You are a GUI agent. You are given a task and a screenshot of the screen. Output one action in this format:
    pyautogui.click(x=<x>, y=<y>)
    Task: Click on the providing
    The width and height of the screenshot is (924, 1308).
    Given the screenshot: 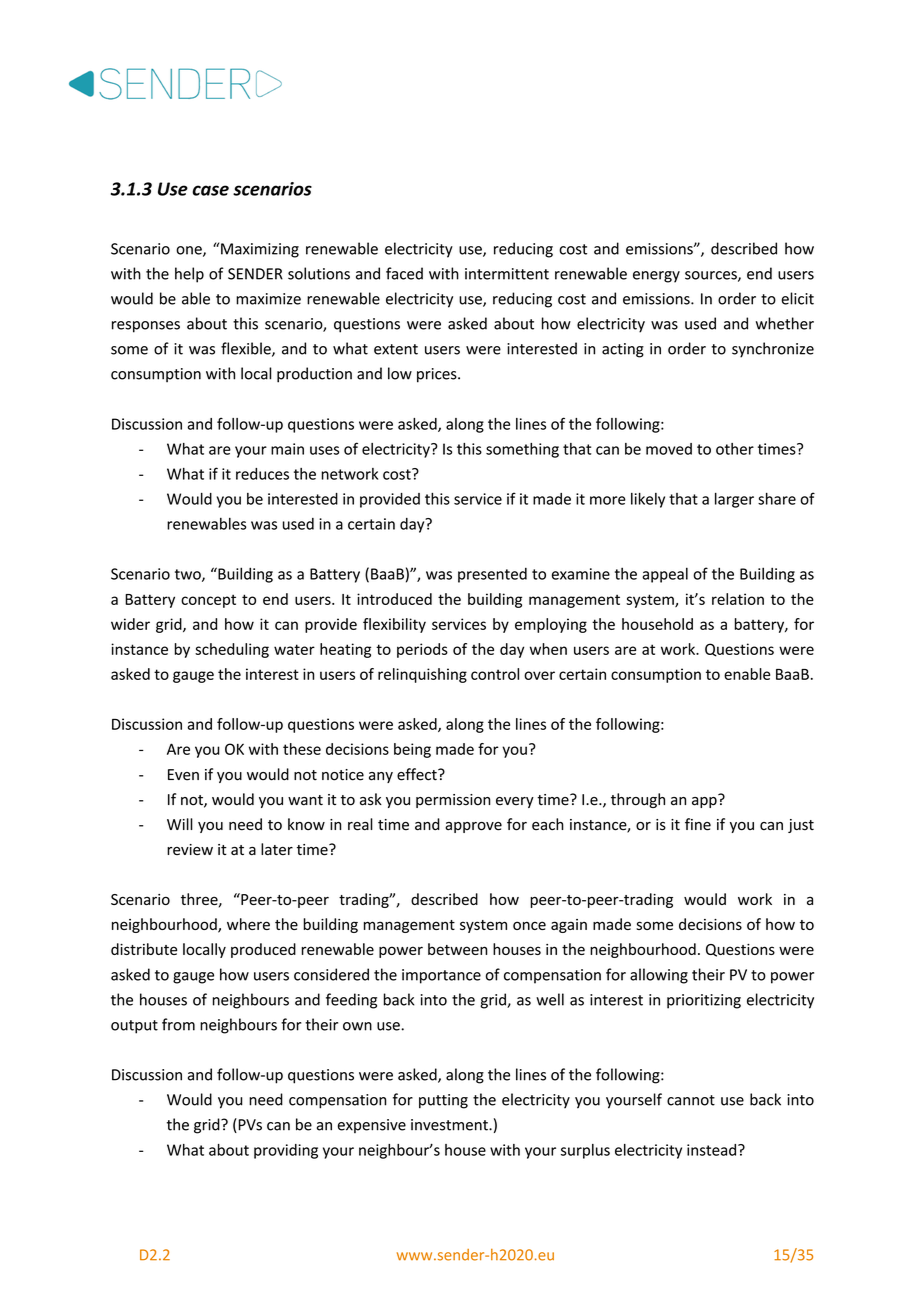 What is the action you would take?
    pyautogui.click(x=286, y=1151)
